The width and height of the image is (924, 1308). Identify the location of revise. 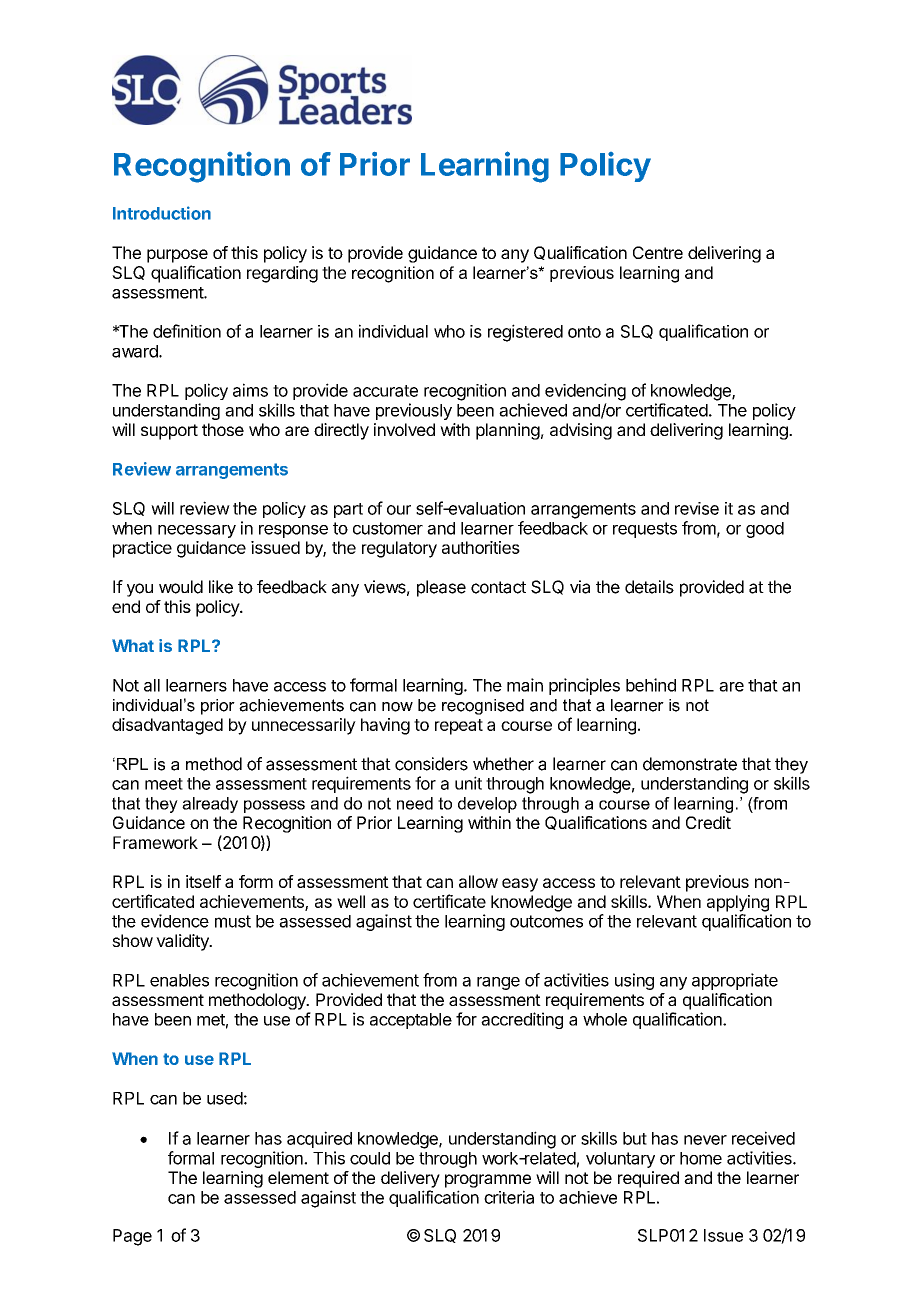
(697, 508).
